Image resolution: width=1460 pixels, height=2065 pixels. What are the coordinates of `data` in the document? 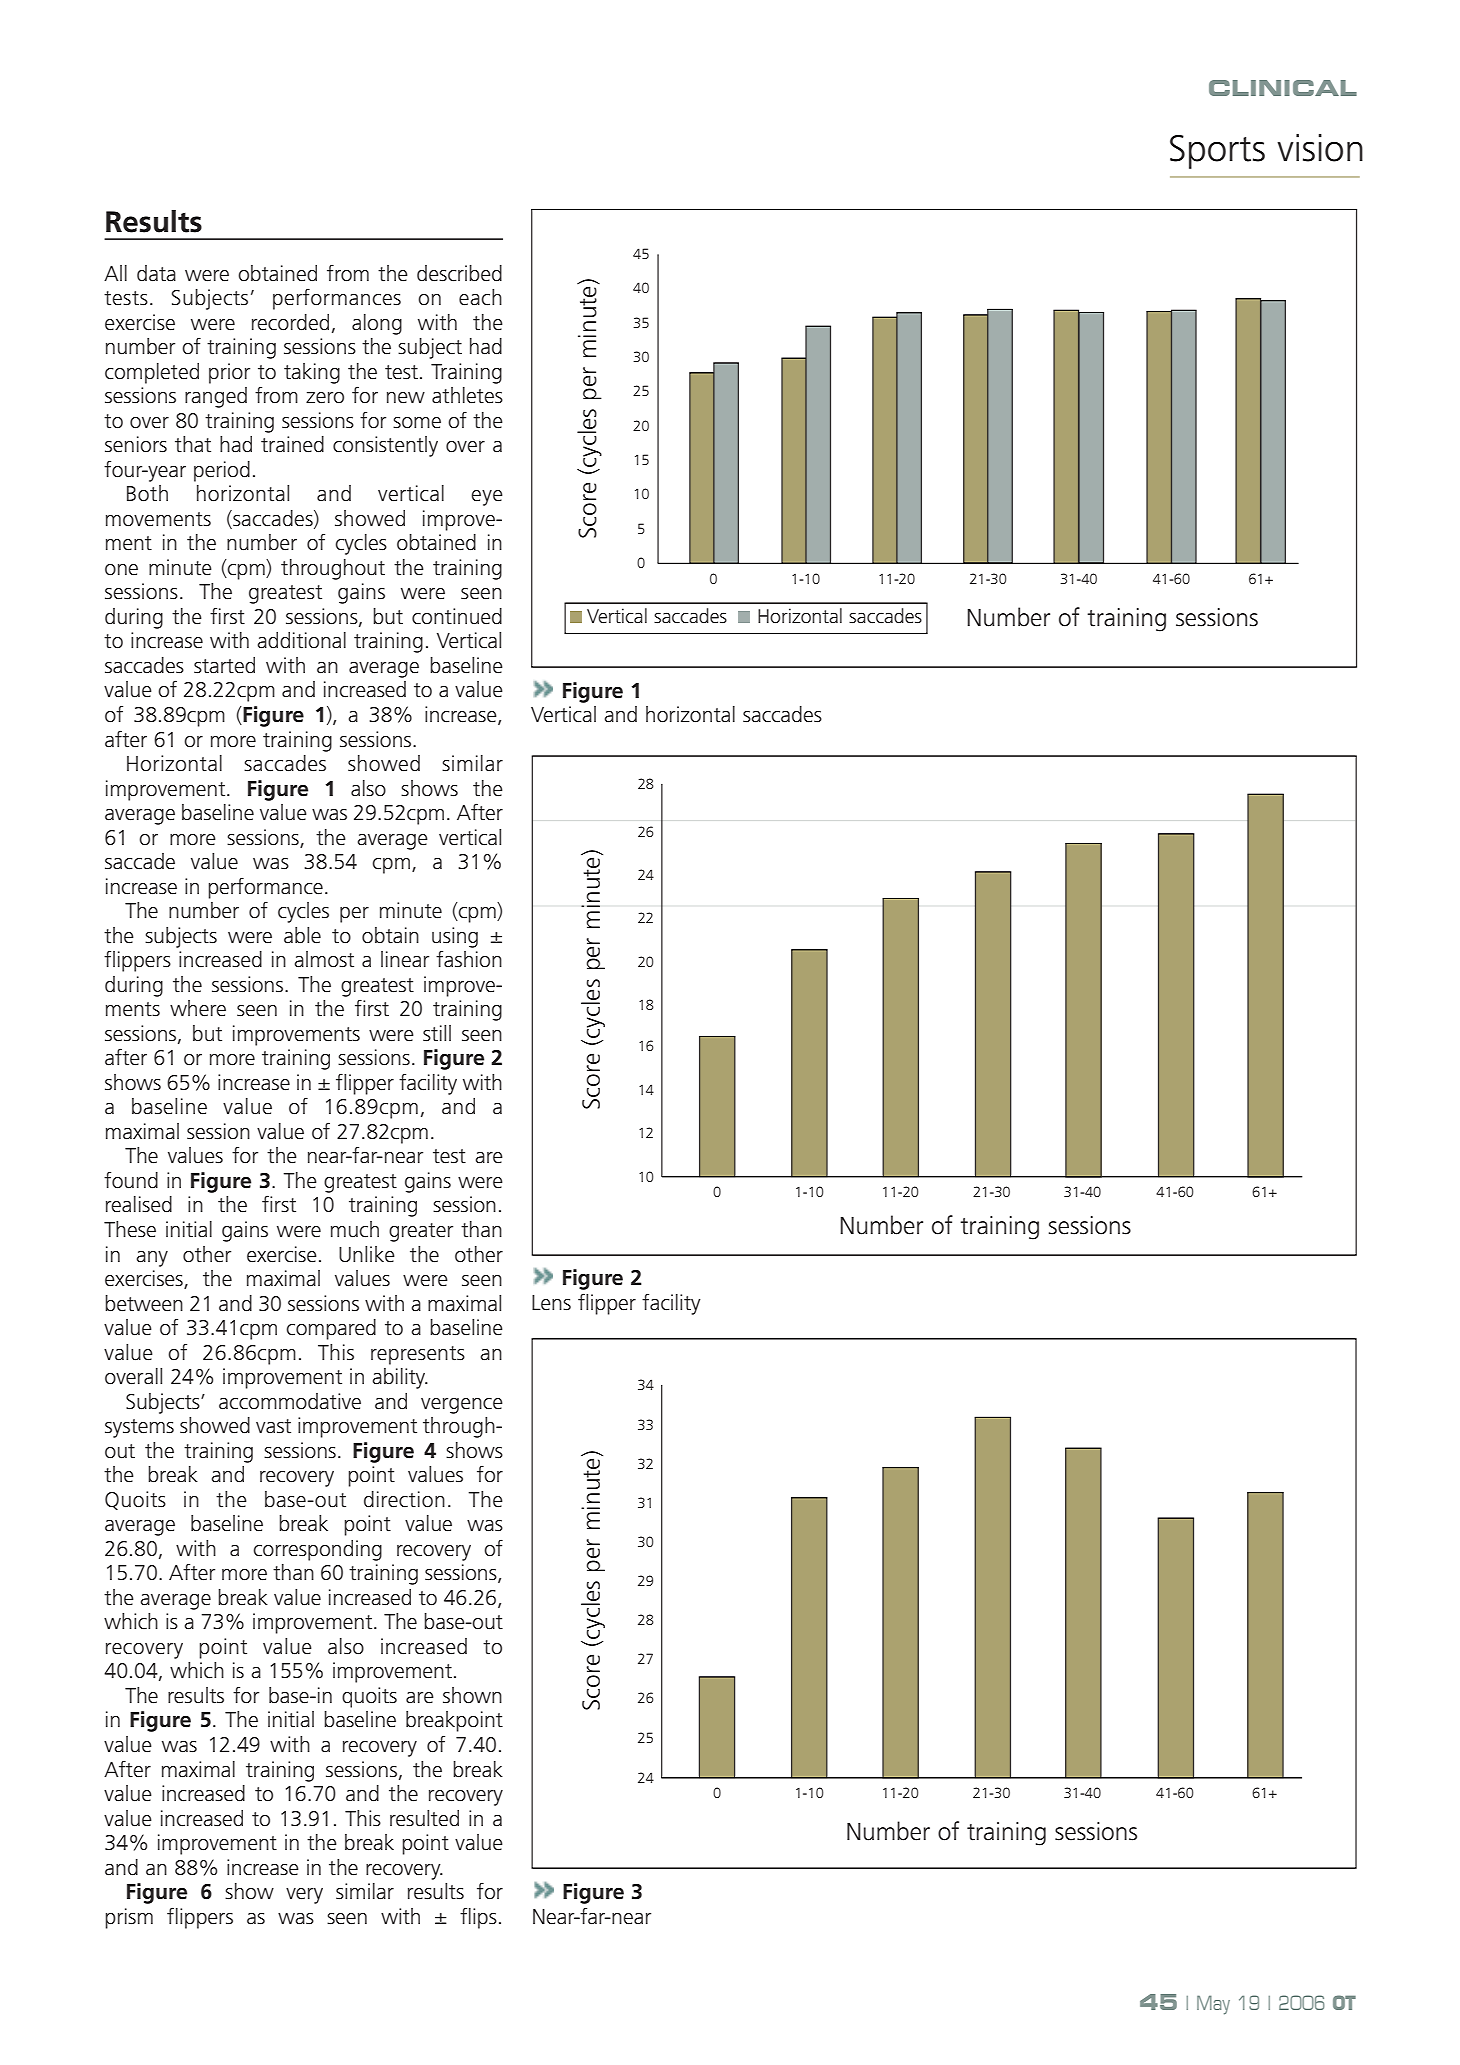 It's located at (156, 273).
